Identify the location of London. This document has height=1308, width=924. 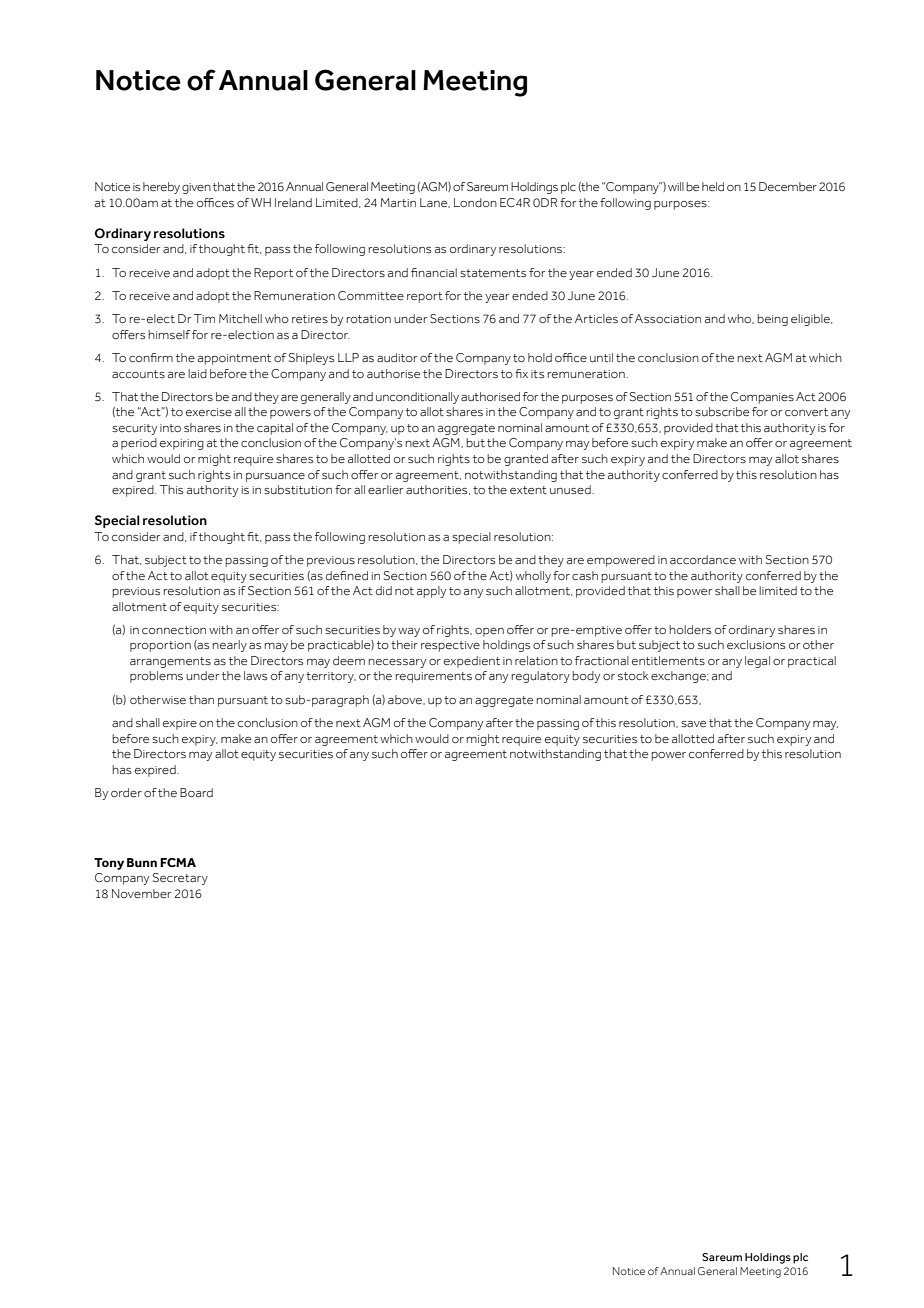
(475, 202).
